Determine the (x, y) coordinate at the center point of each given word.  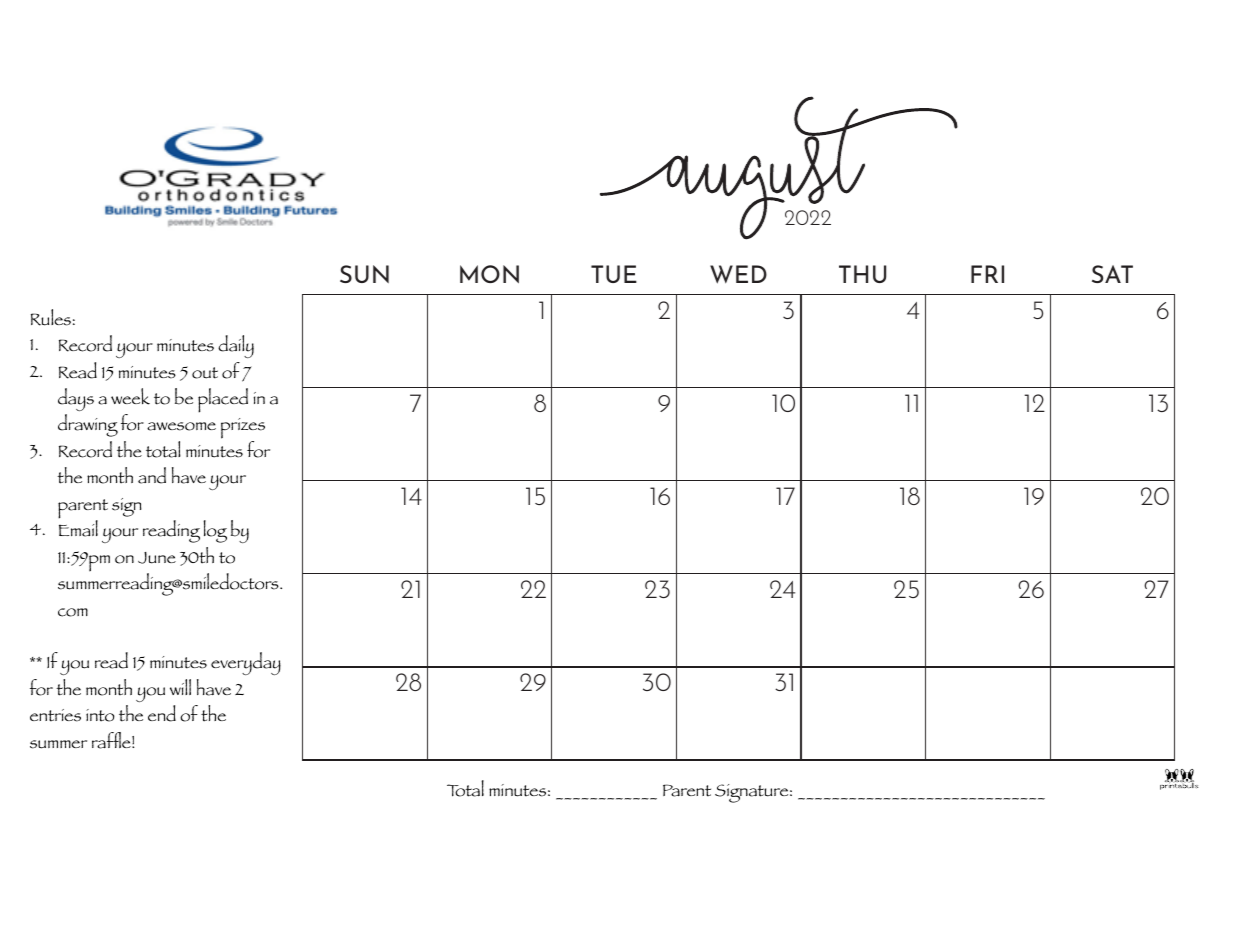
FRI (987, 274)
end (162, 713)
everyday (246, 663)
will (180, 687)
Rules (51, 317)
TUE (614, 274)
